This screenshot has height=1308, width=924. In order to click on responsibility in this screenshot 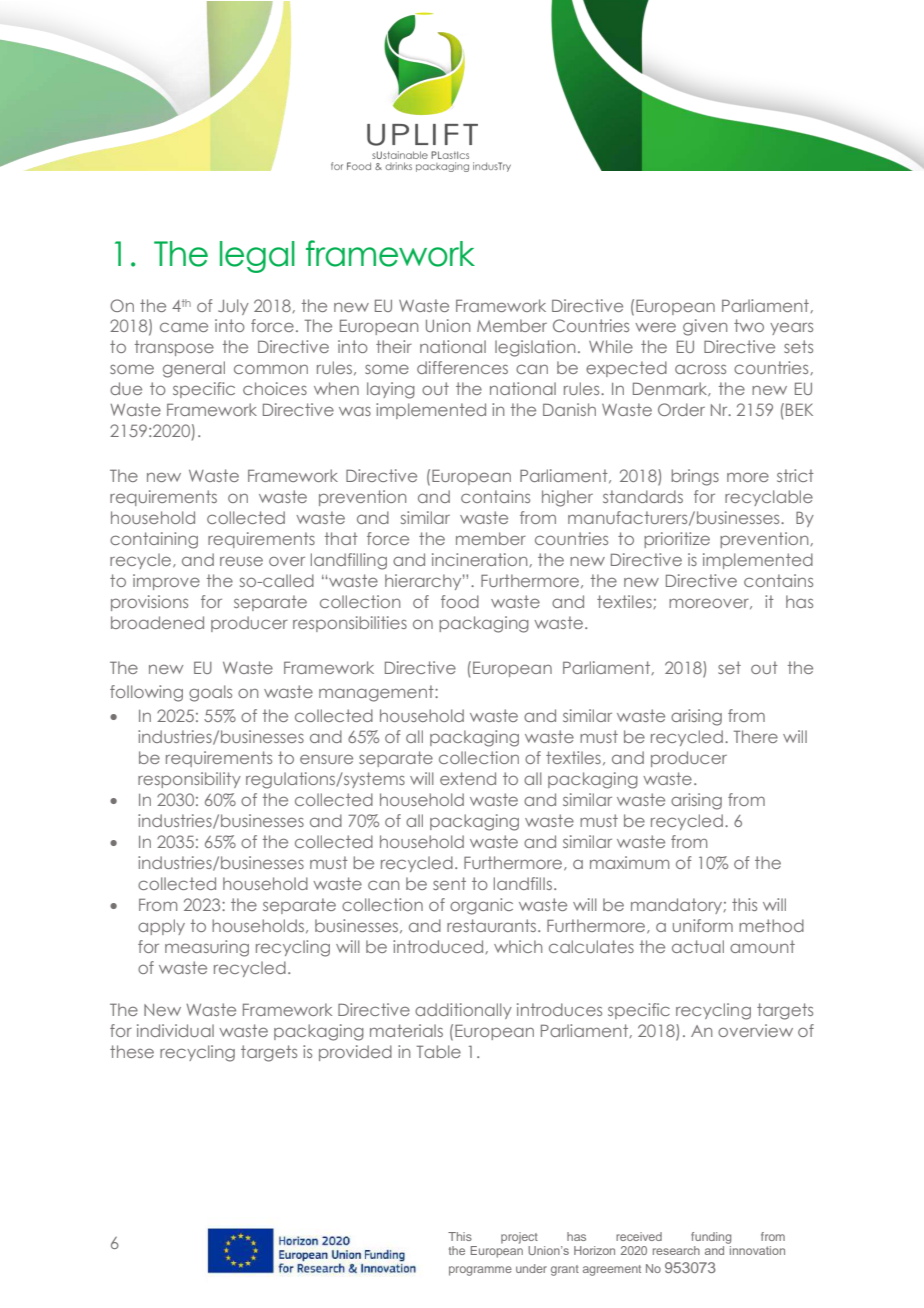, I will do `click(189, 780)`.
